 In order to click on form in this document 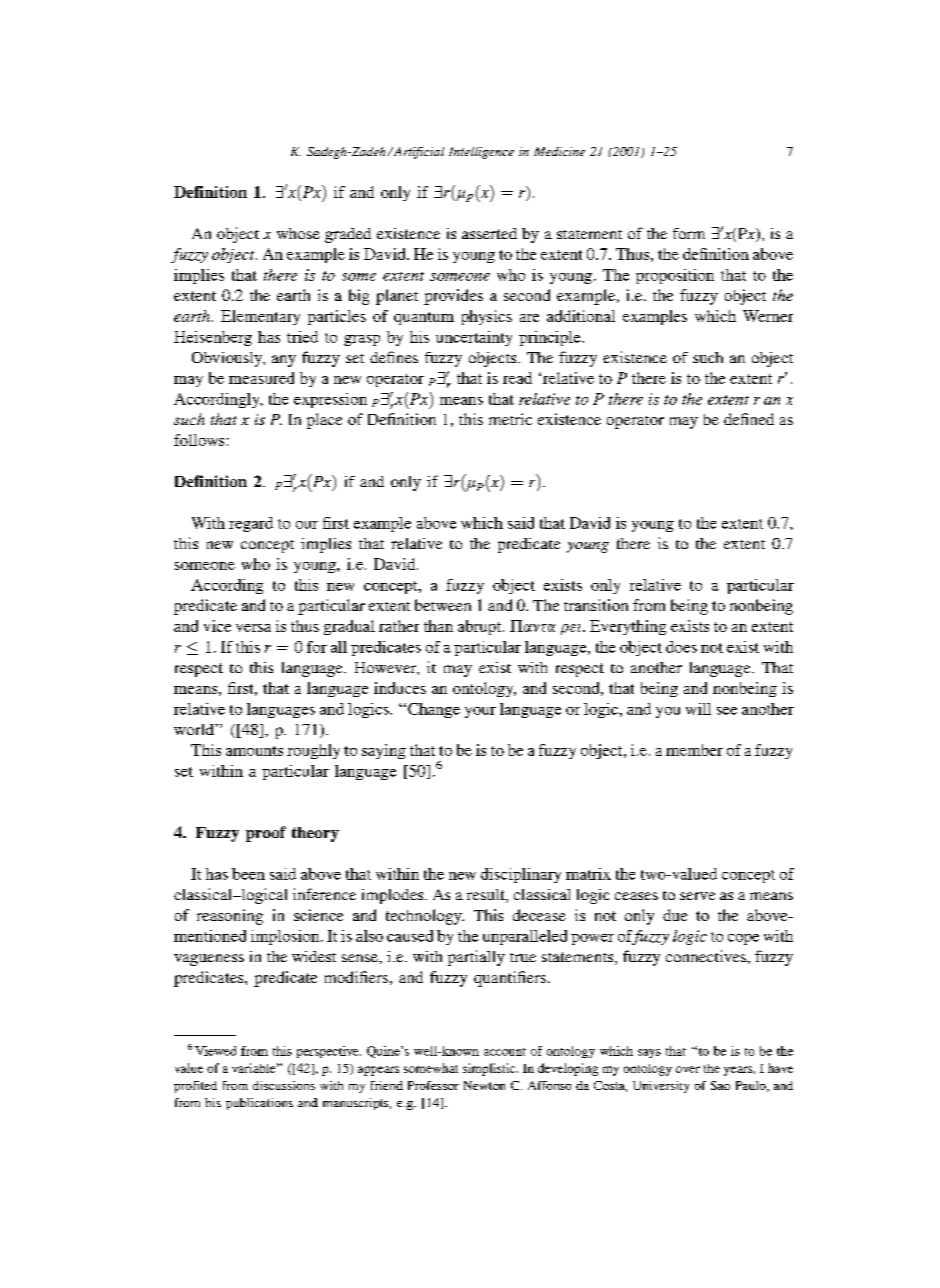, I will do `click(689, 233)`.
